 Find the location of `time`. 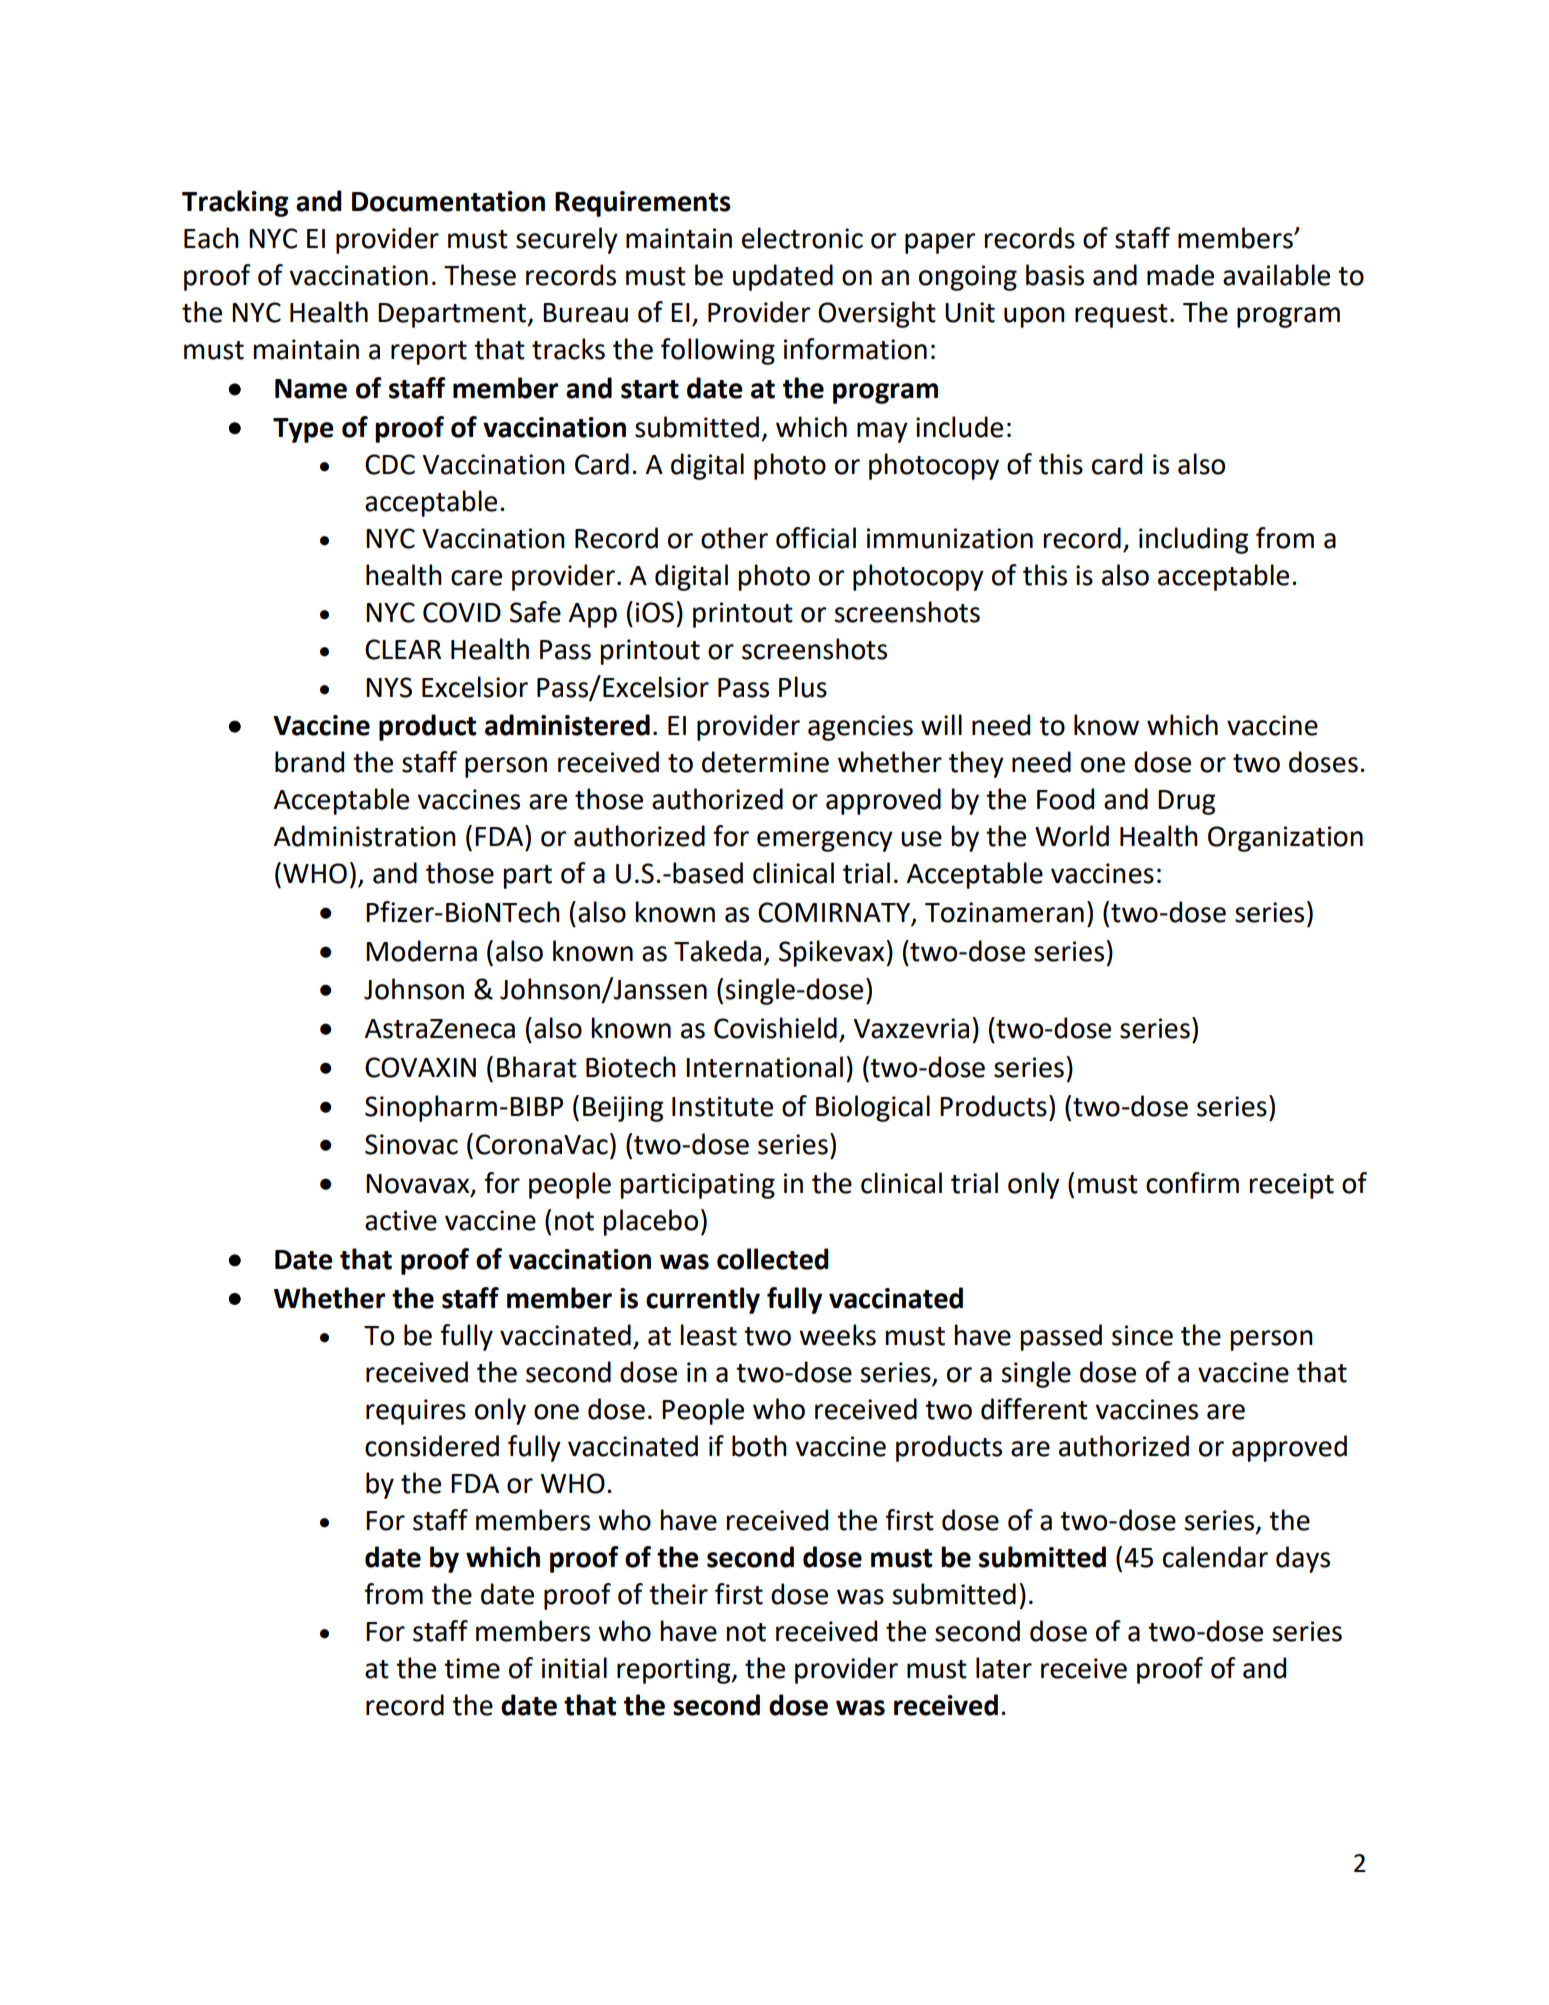

time is located at coordinates (472, 1668).
